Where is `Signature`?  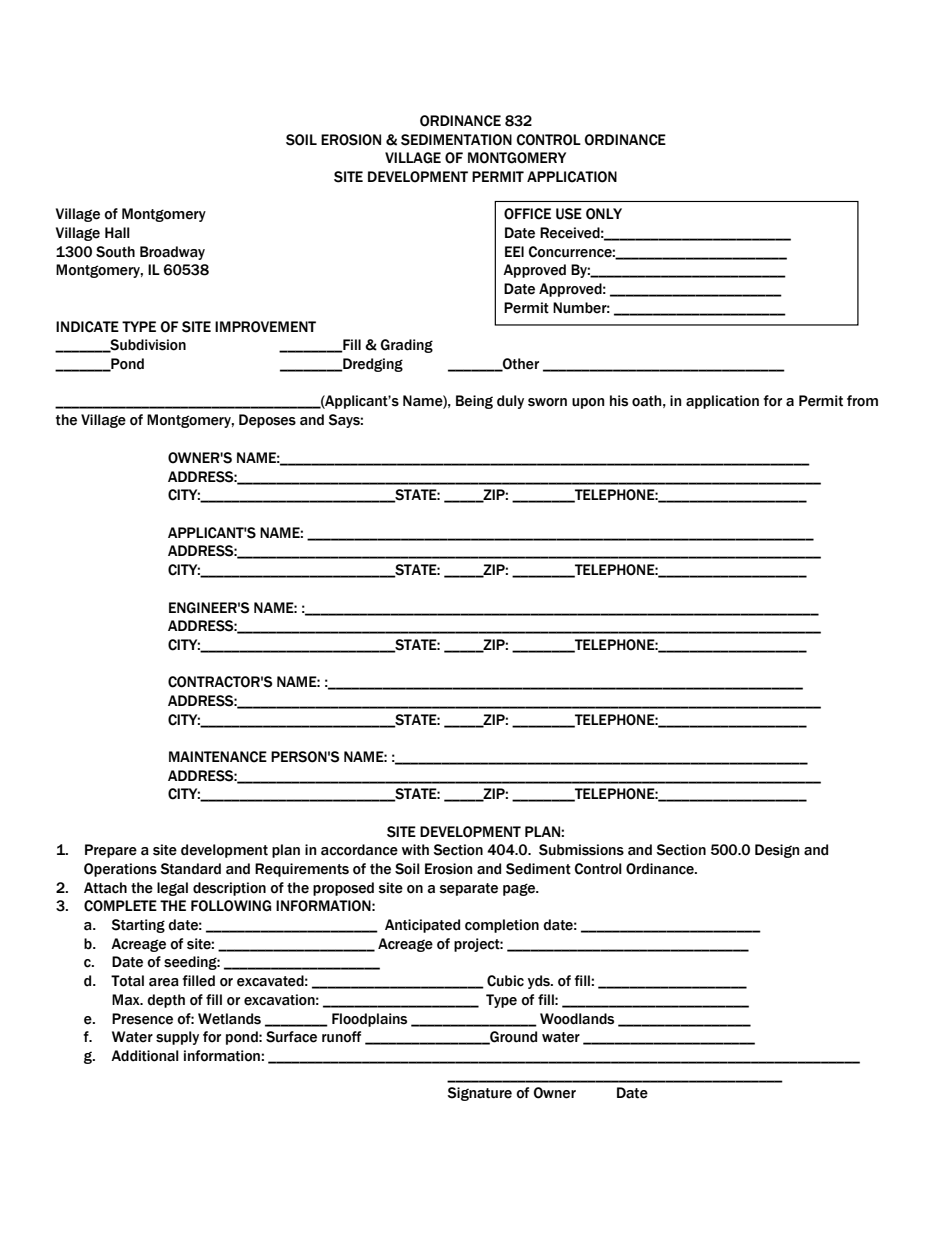
Signature is located at coordinates (479, 1094).
